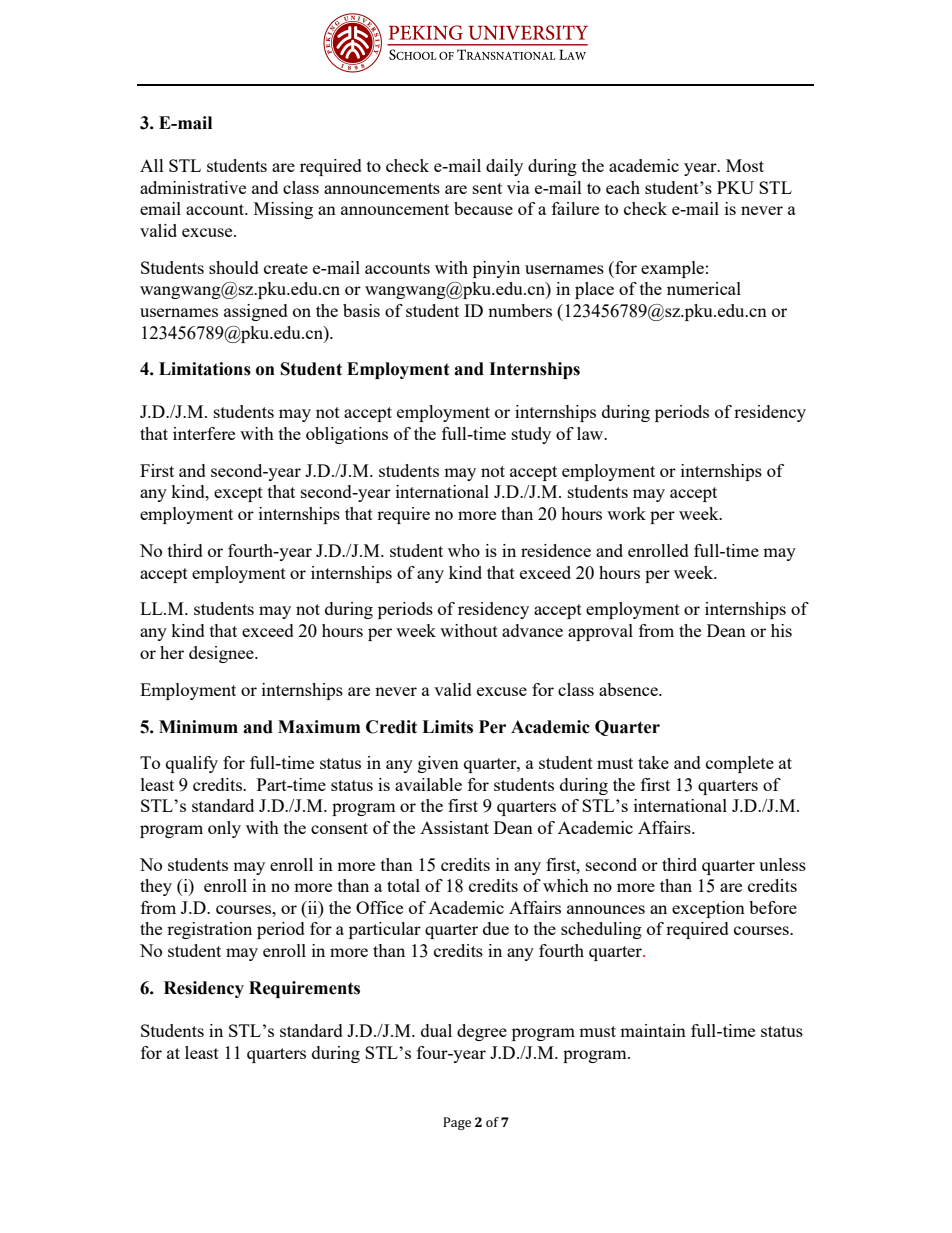 The height and width of the image is (1233, 952). Describe the element at coordinates (740, 764) in the image. I see `complete` at that location.
